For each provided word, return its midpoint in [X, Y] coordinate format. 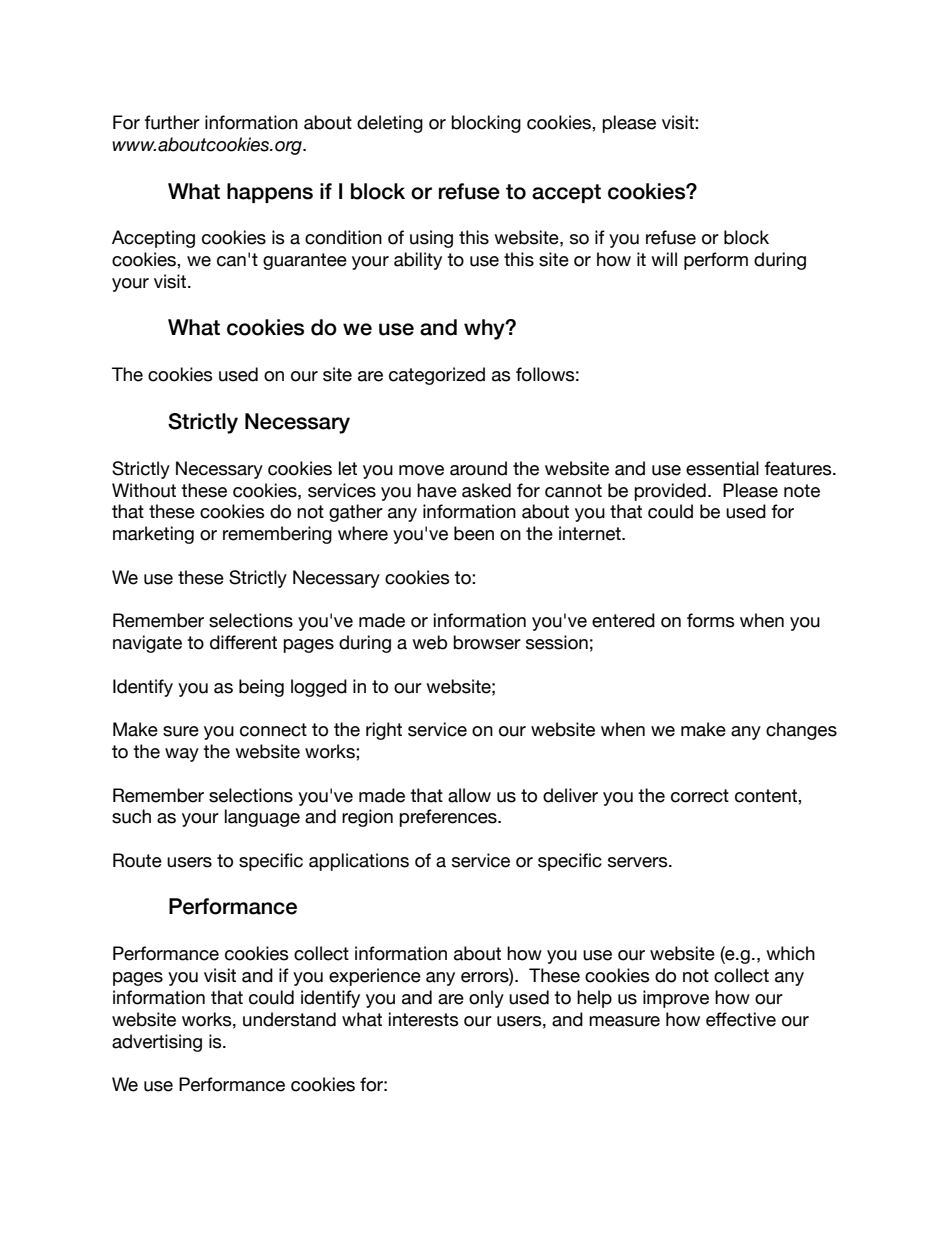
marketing [153, 535]
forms [711, 620]
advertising [157, 1043]
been [474, 533]
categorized [437, 376]
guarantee [305, 261]
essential [722, 468]
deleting [390, 124]
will [664, 259]
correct [700, 796]
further [172, 122]
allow [469, 795]
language [262, 818]
